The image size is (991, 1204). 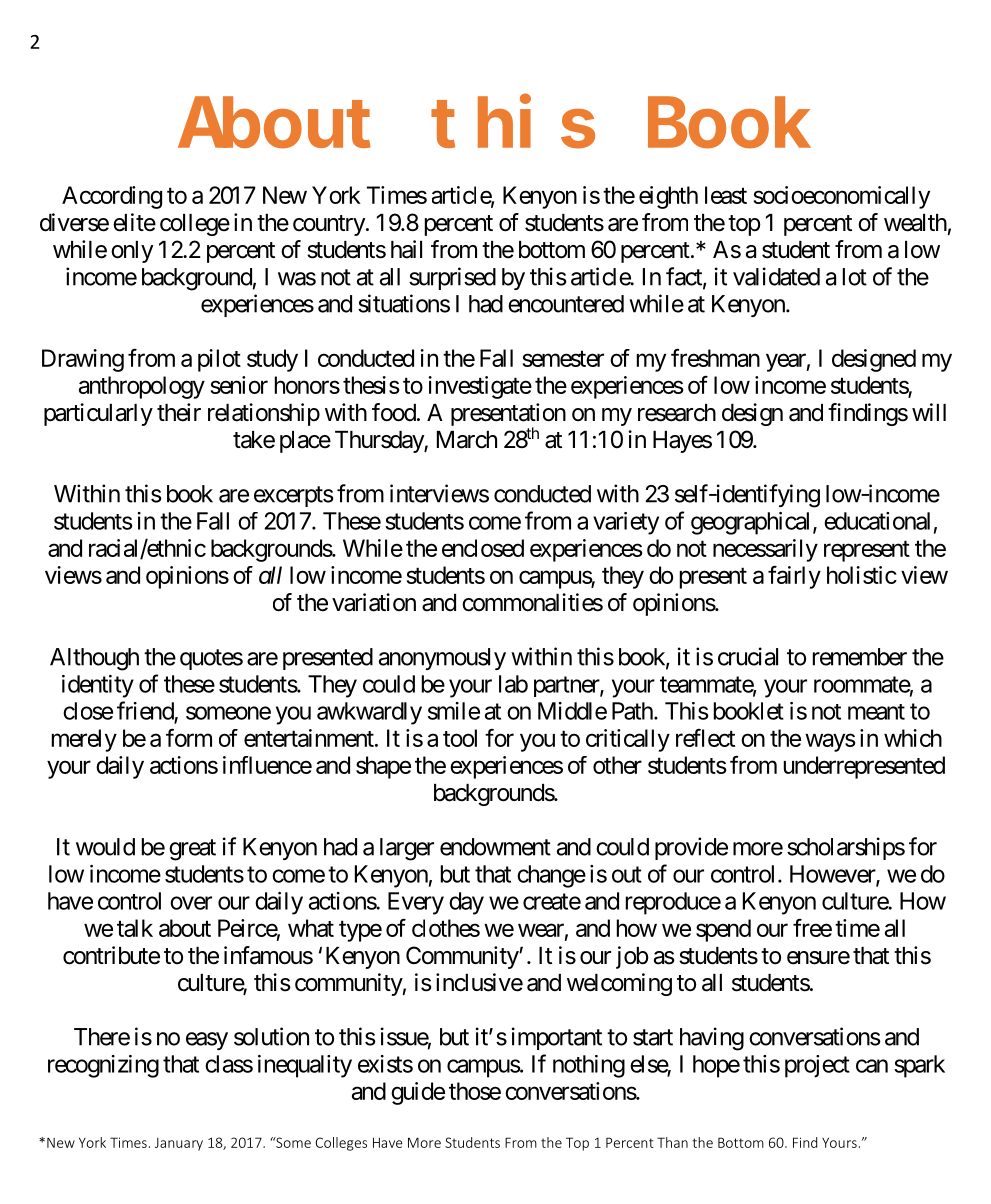 I want to click on January, so click(x=179, y=1144).
